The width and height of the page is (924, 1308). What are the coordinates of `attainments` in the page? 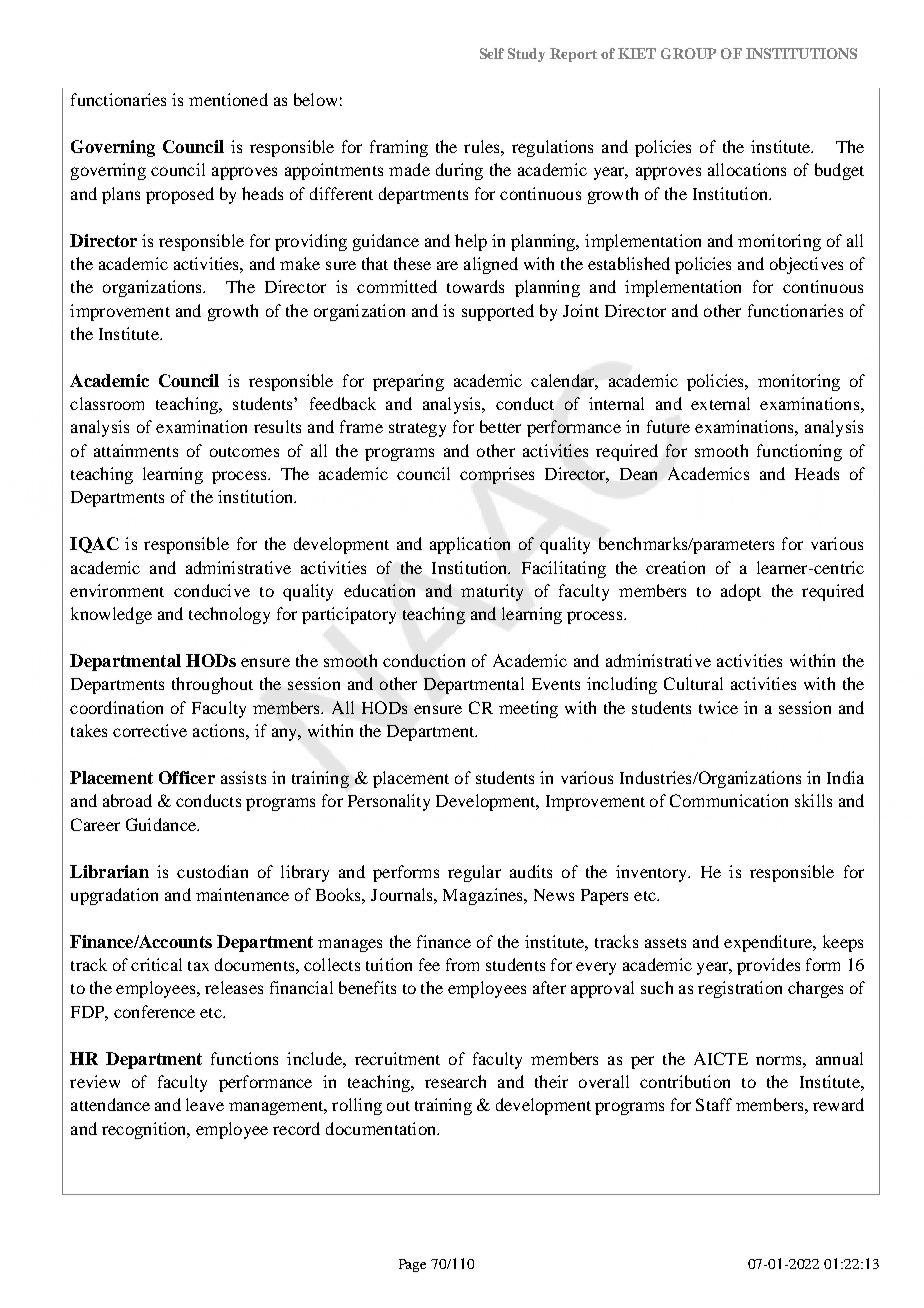 It's located at (136, 450).
